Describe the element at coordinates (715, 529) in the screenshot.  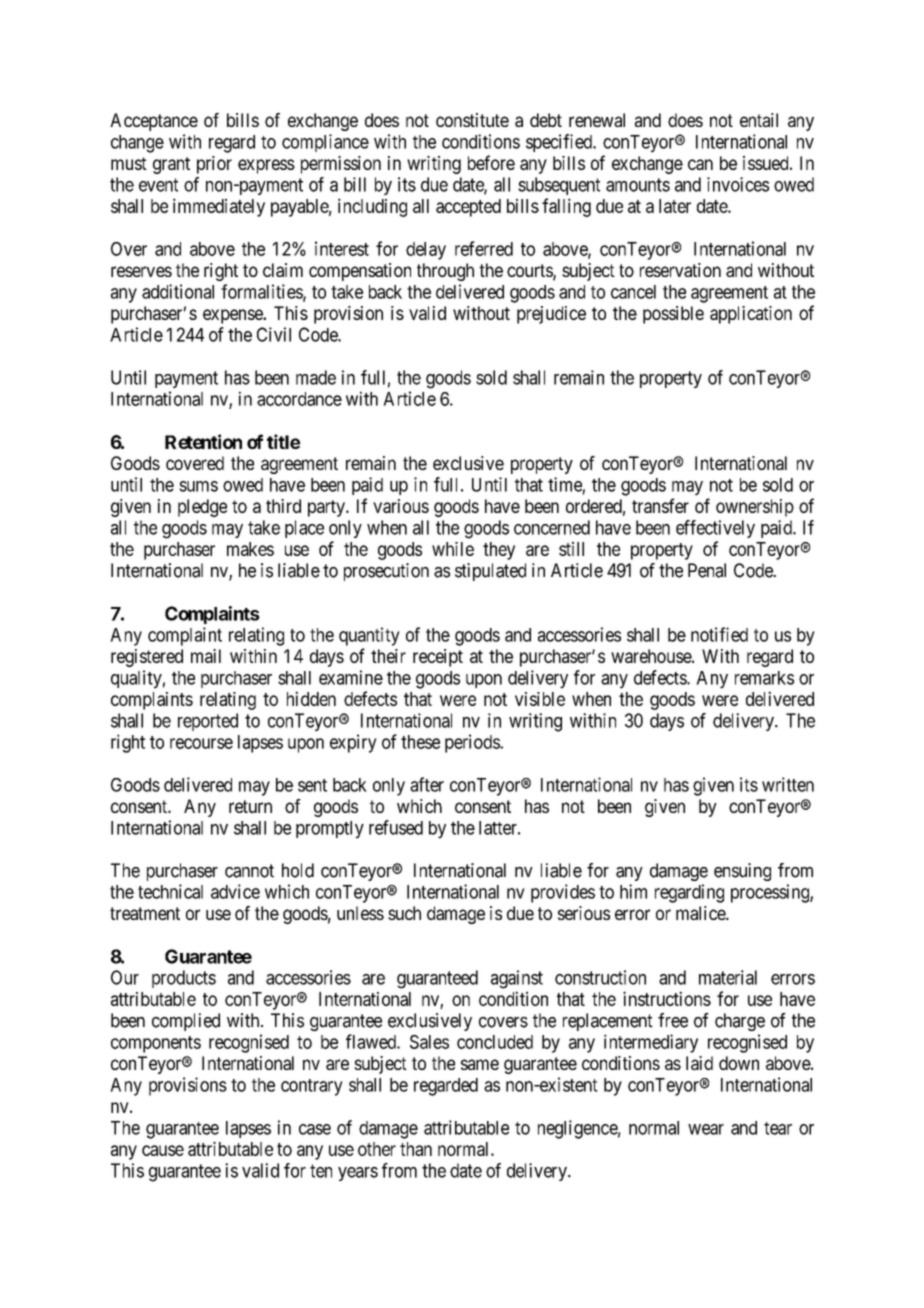
I see `effectively` at that location.
